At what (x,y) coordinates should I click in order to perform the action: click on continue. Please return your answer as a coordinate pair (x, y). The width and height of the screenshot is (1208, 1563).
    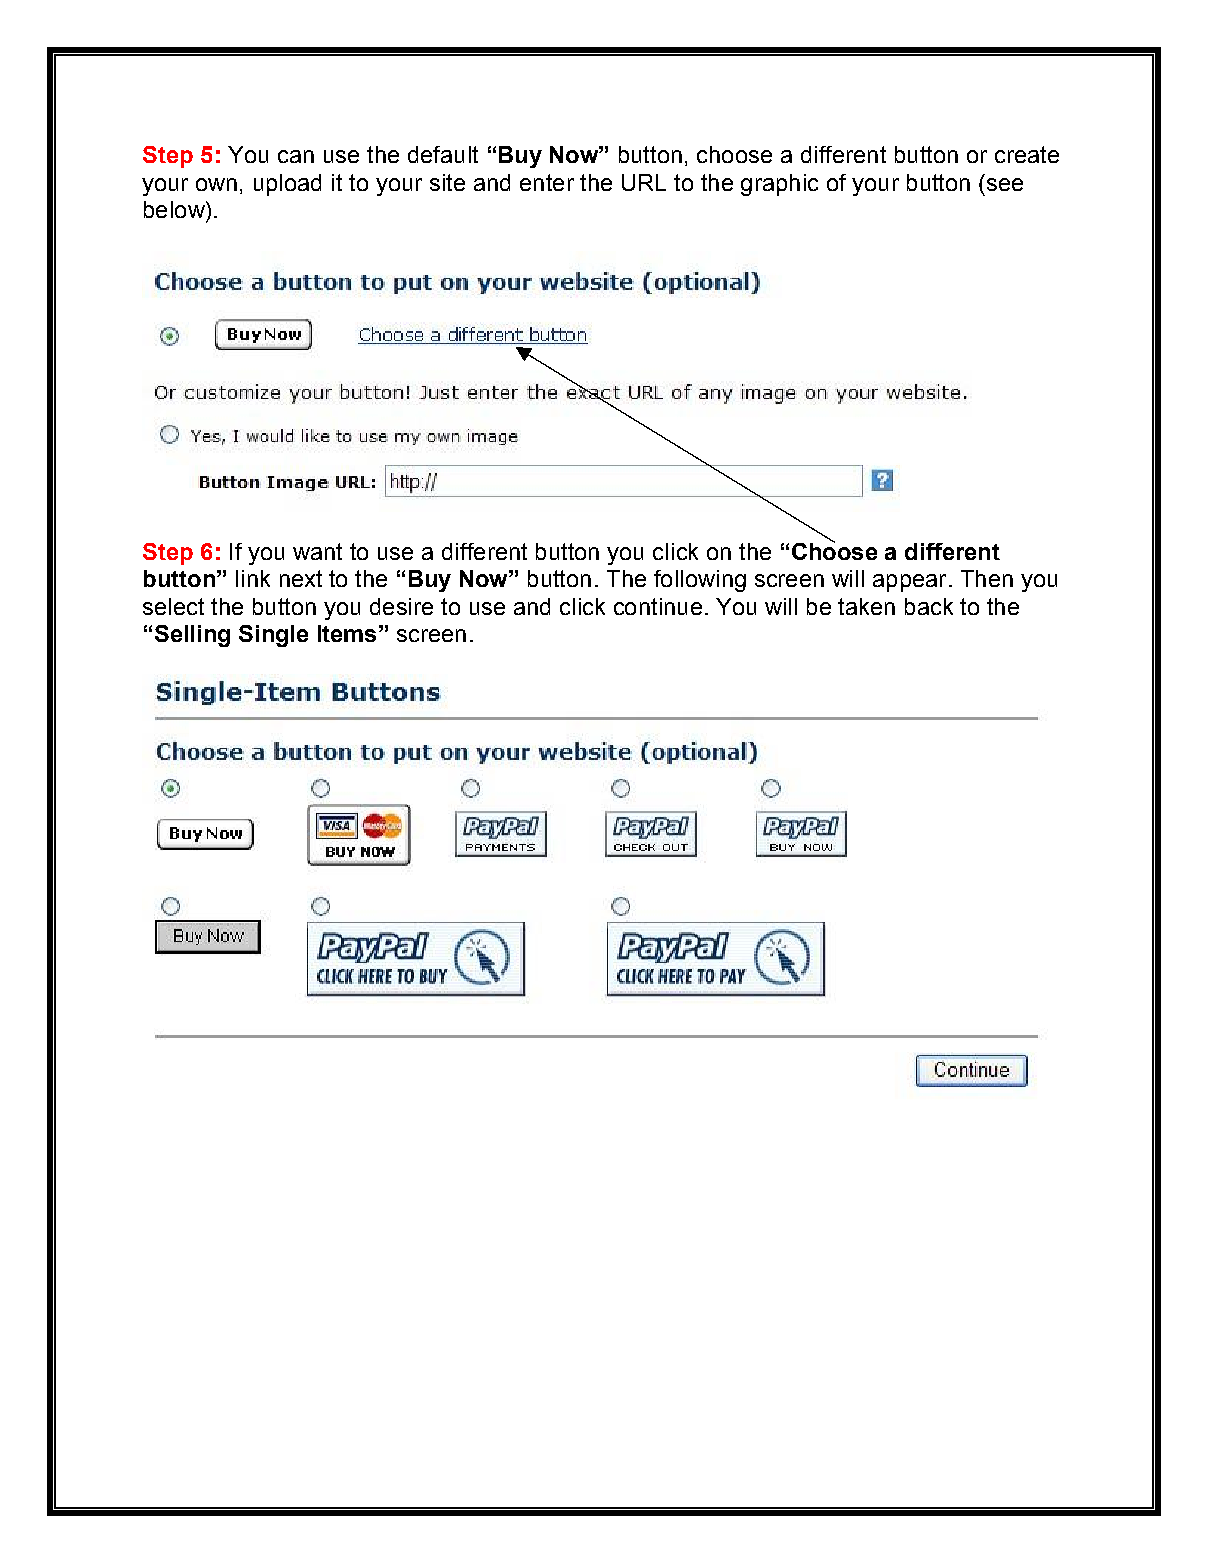
    Looking at the image, I should click on (658, 606).
